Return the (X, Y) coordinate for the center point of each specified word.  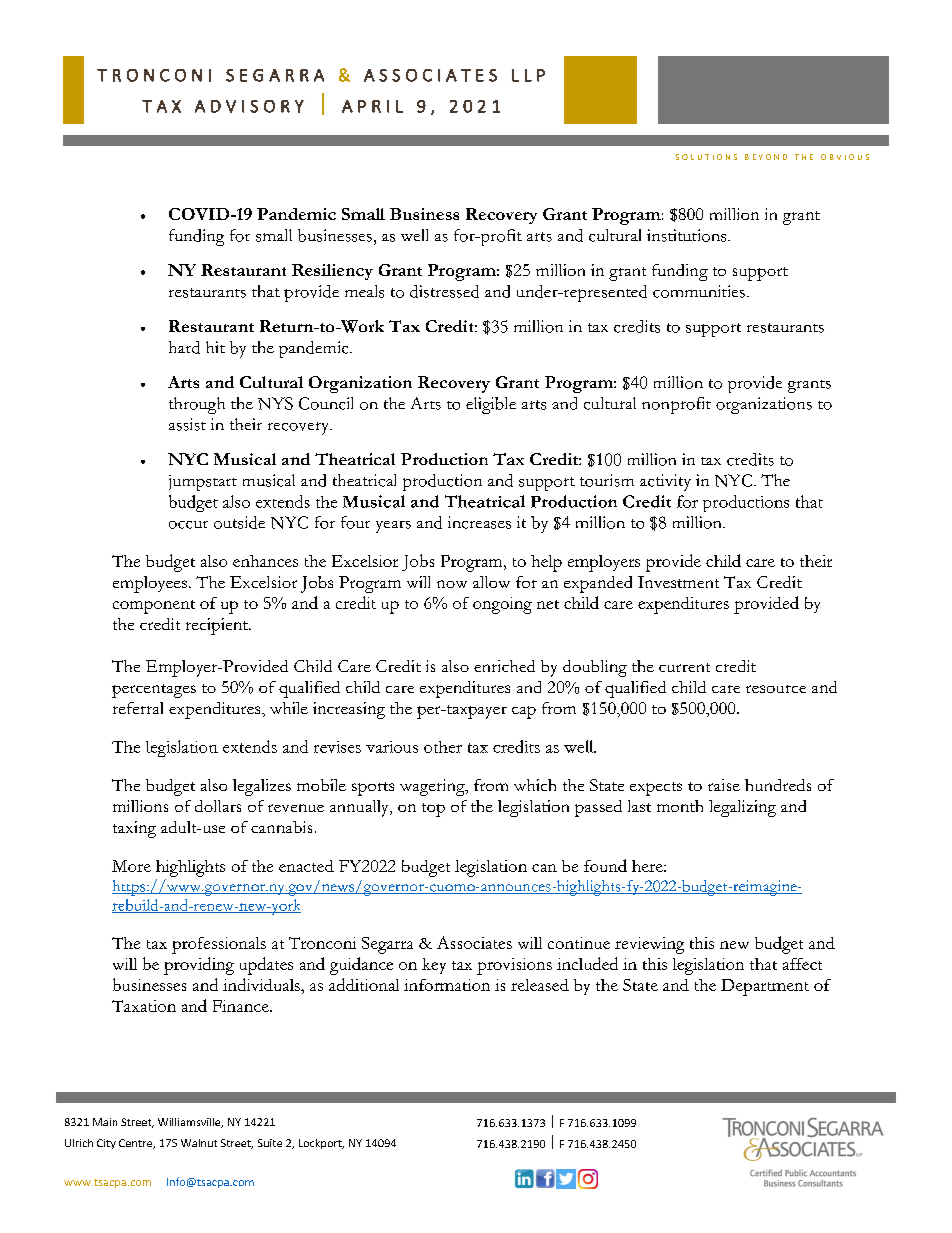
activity (665, 482)
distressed (444, 291)
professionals (219, 945)
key (434, 966)
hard (184, 347)
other (443, 747)
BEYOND (766, 157)
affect (802, 964)
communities (699, 291)
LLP (528, 75)
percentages (154, 691)
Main (105, 1122)
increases (479, 522)
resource (776, 689)
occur (188, 525)
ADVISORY (249, 106)
